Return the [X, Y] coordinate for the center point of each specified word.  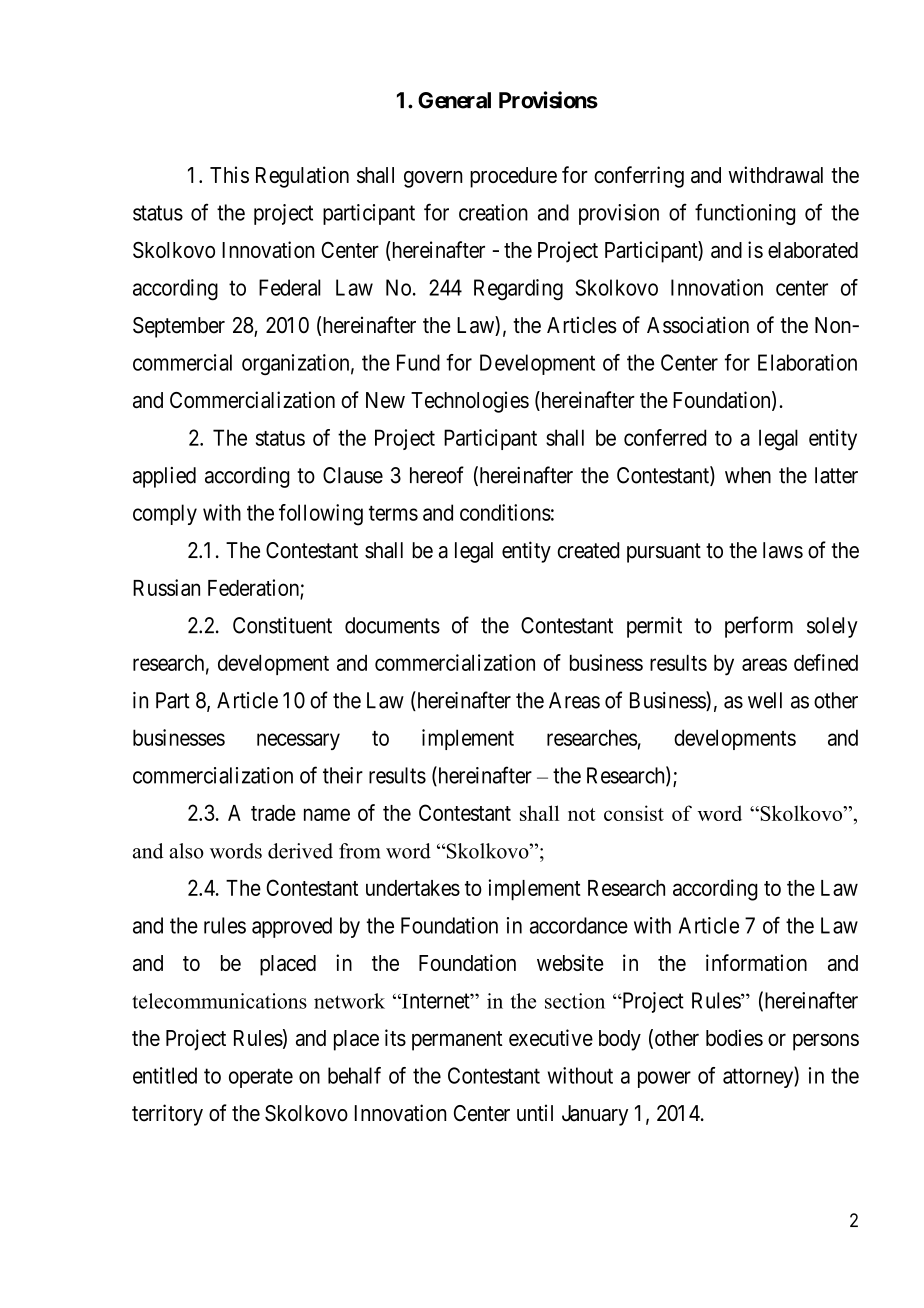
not [581, 814]
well [765, 700]
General [454, 100]
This [229, 174]
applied [164, 477]
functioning [745, 214]
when [748, 475]
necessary [298, 741]
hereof [437, 475]
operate [261, 1078]
